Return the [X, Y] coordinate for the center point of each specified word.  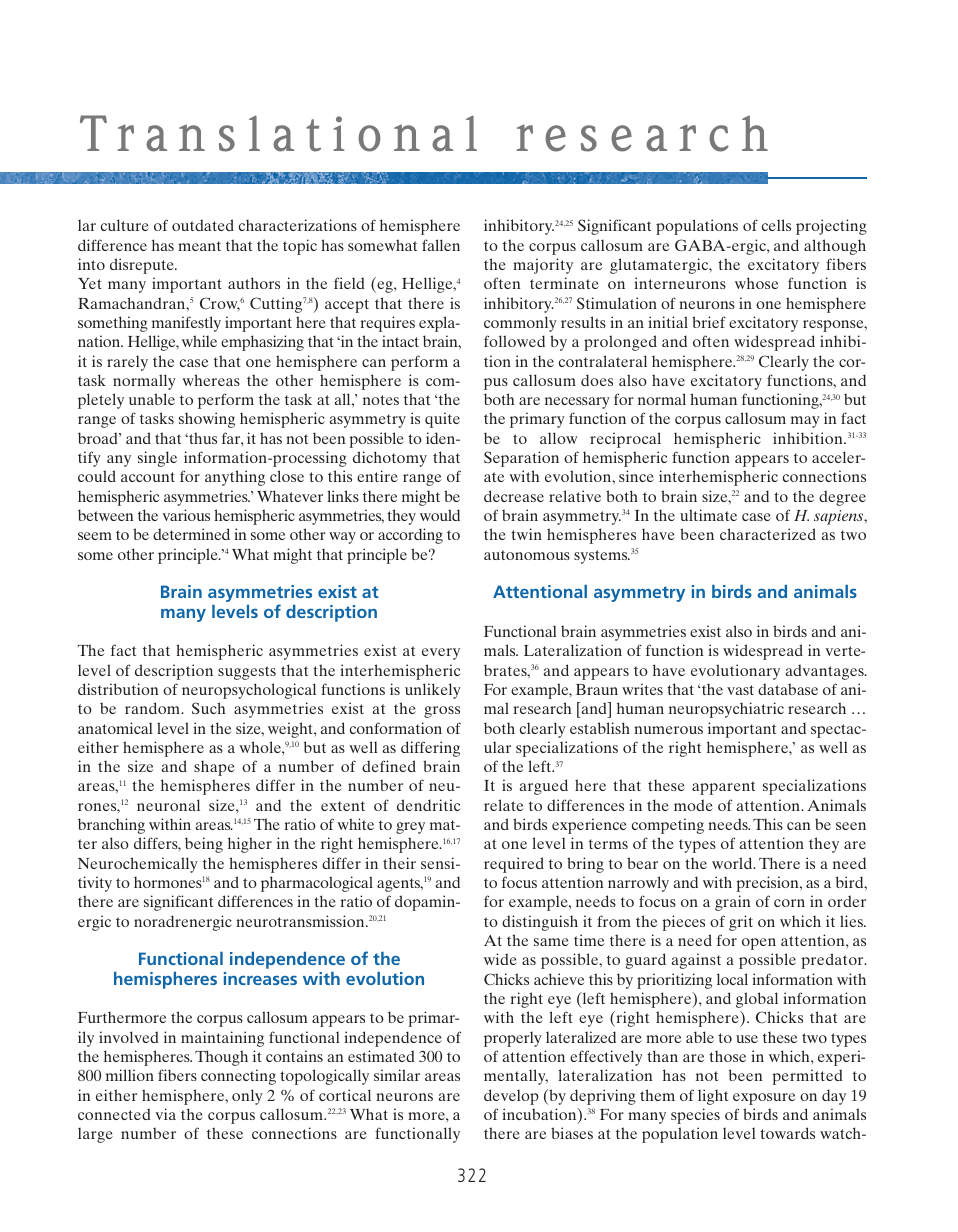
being [204, 845]
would [440, 515]
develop [511, 1097]
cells [776, 225]
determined [191, 534]
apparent [723, 788]
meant [199, 246]
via [165, 1114]
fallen [441, 245]
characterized [768, 534]
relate [503, 805]
